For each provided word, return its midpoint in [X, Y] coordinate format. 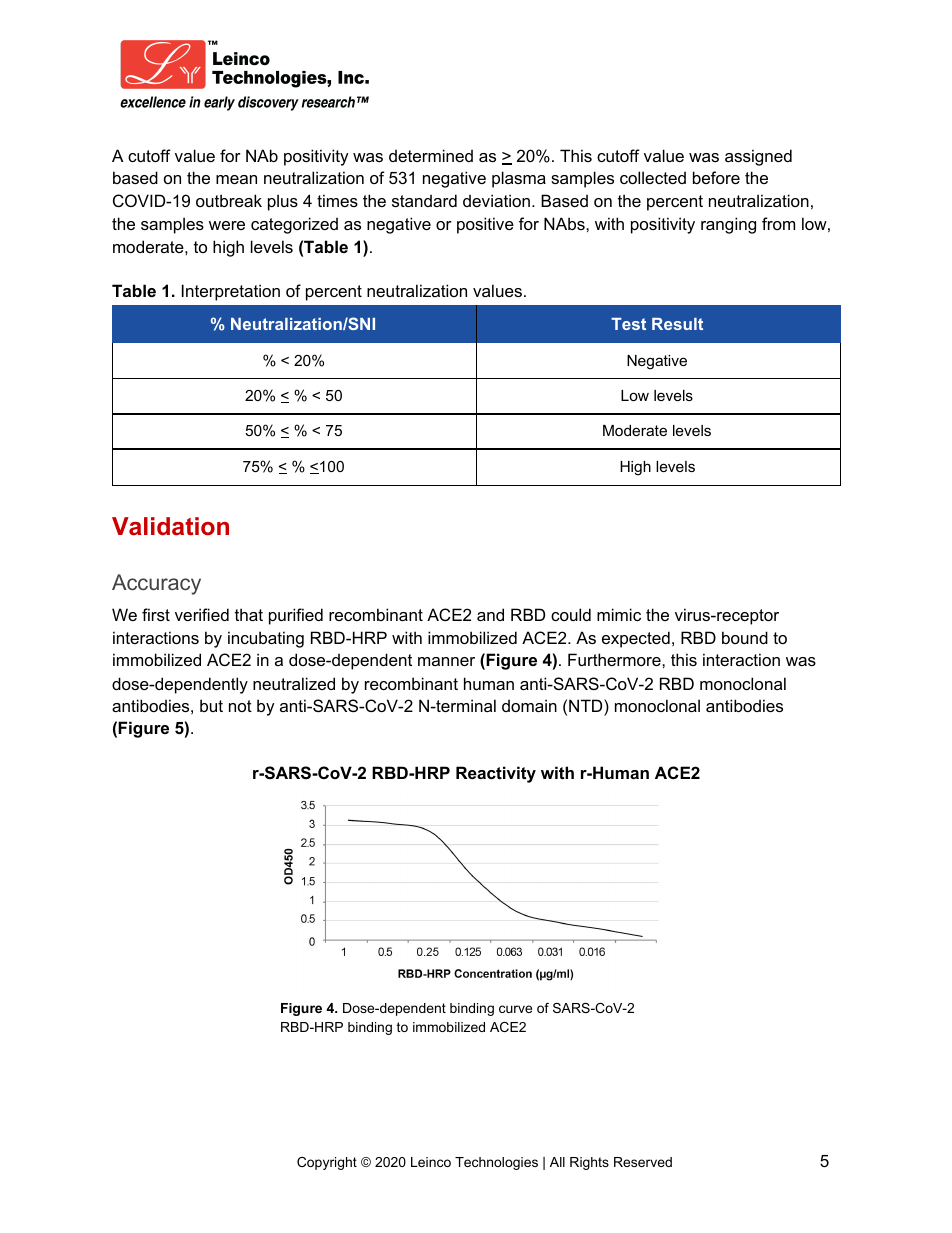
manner [446, 661]
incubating [266, 639]
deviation [496, 200]
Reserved [643, 1162]
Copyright [327, 1163]
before [716, 177]
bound [745, 637]
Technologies [496, 1163]
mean [236, 179]
